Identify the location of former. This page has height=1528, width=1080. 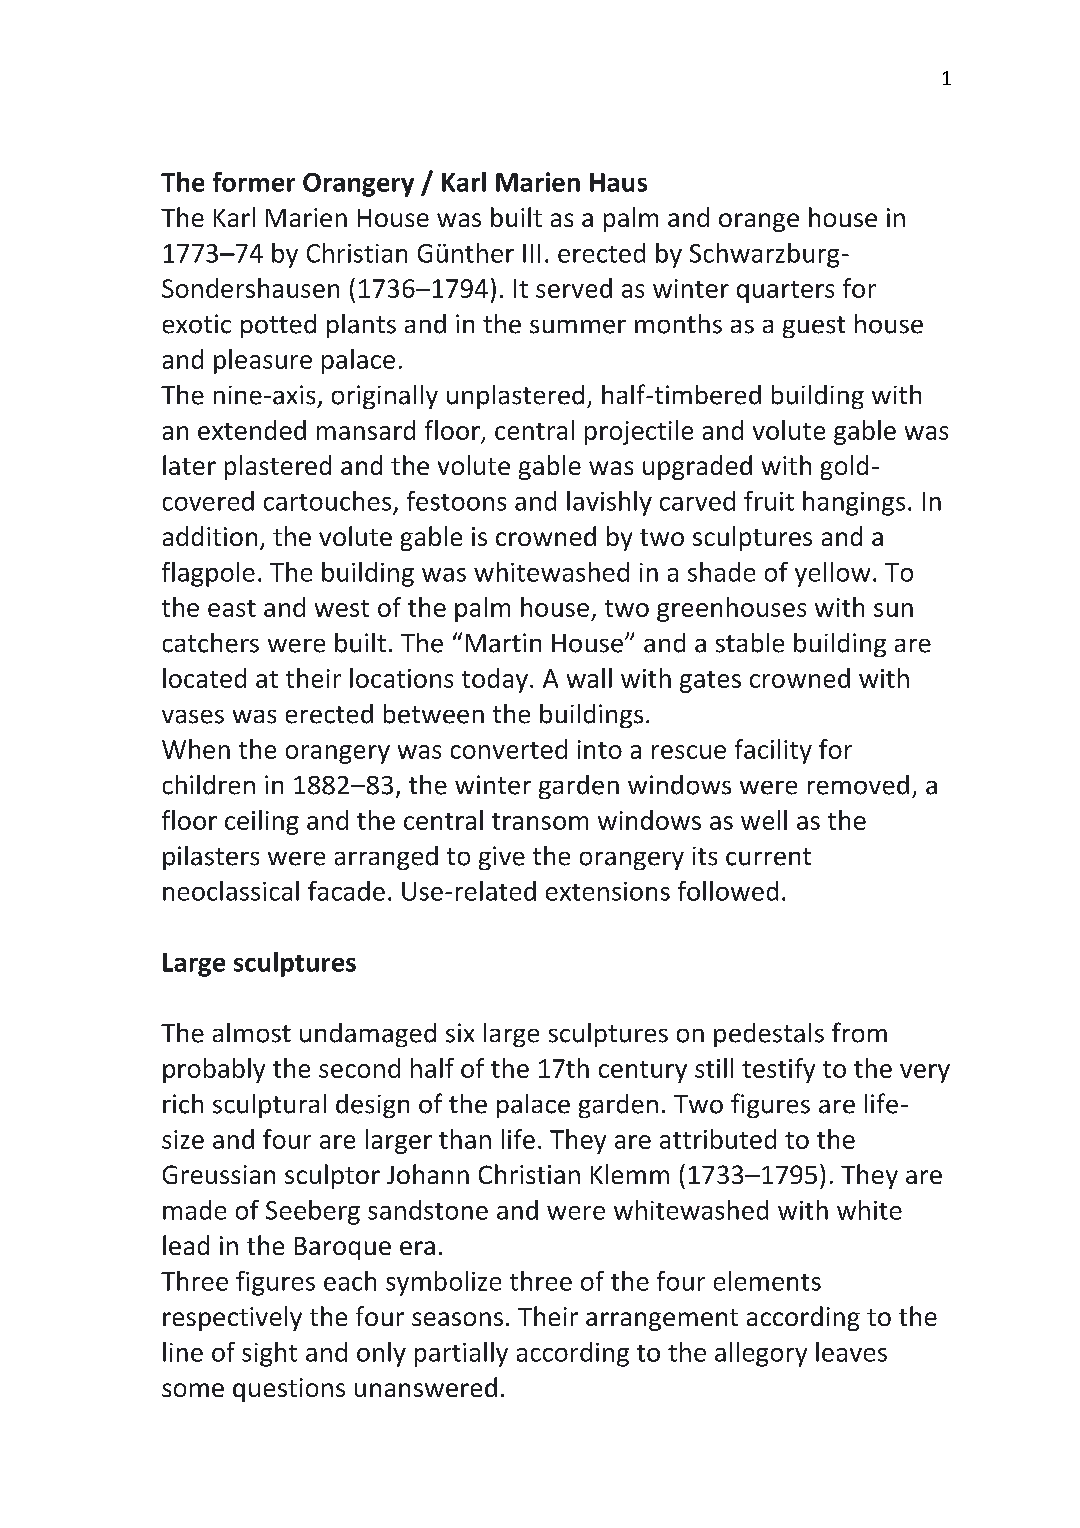
(254, 182).
